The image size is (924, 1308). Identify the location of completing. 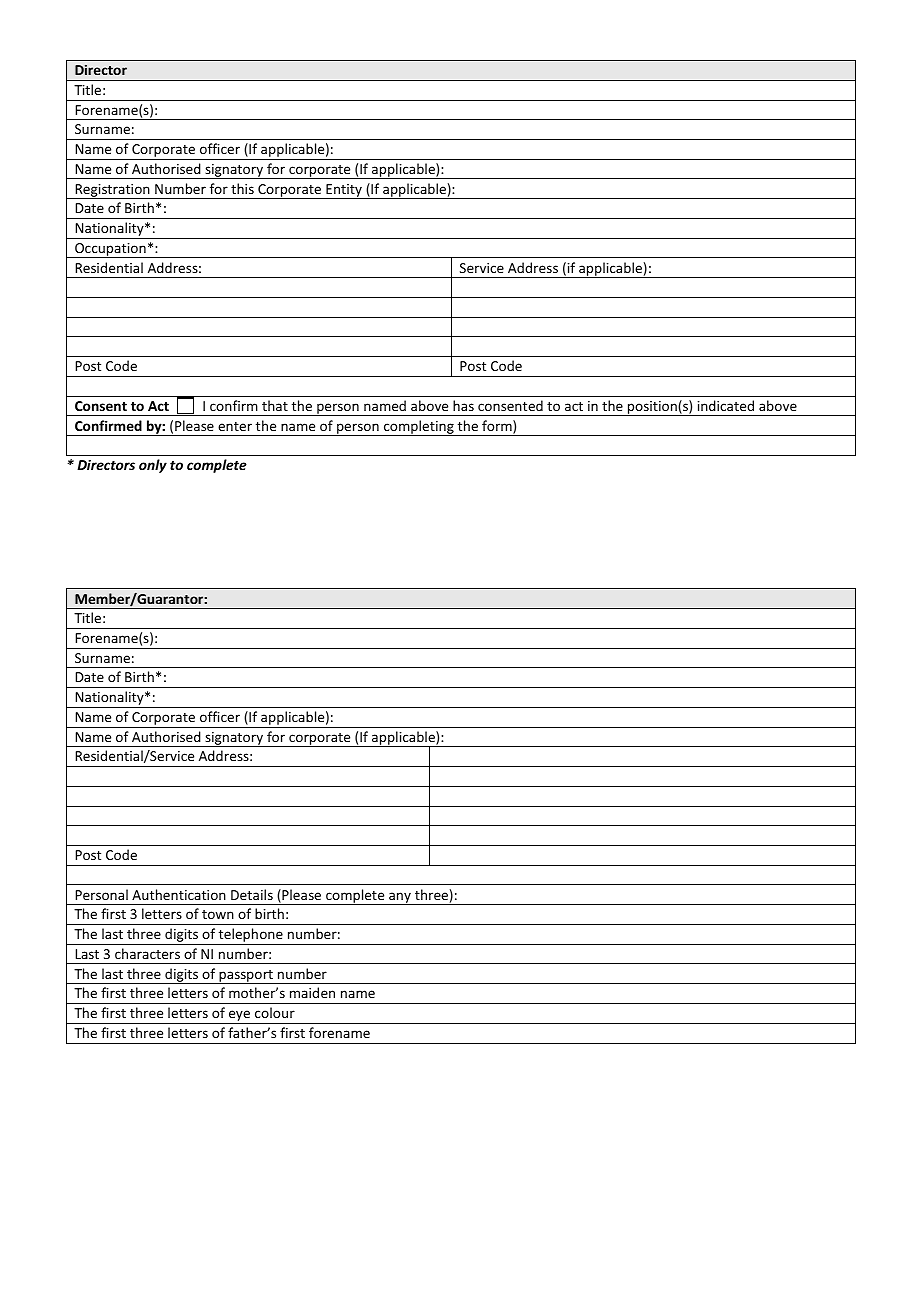
(419, 428).
